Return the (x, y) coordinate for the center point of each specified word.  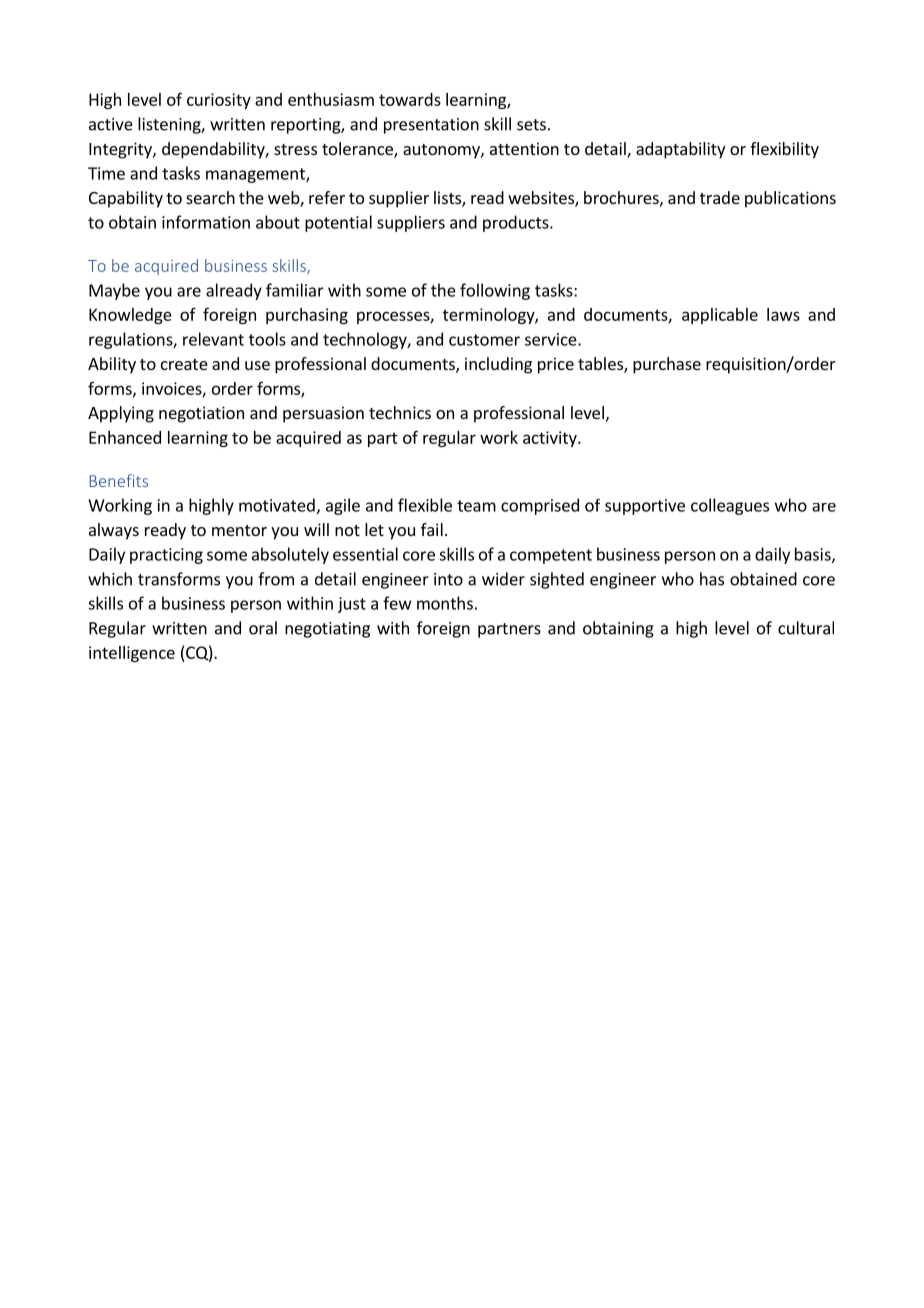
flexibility (784, 150)
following (495, 291)
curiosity (219, 101)
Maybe (114, 291)
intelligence (132, 654)
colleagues (730, 506)
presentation (431, 126)
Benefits (119, 480)
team (476, 506)
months (445, 603)
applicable (720, 316)
